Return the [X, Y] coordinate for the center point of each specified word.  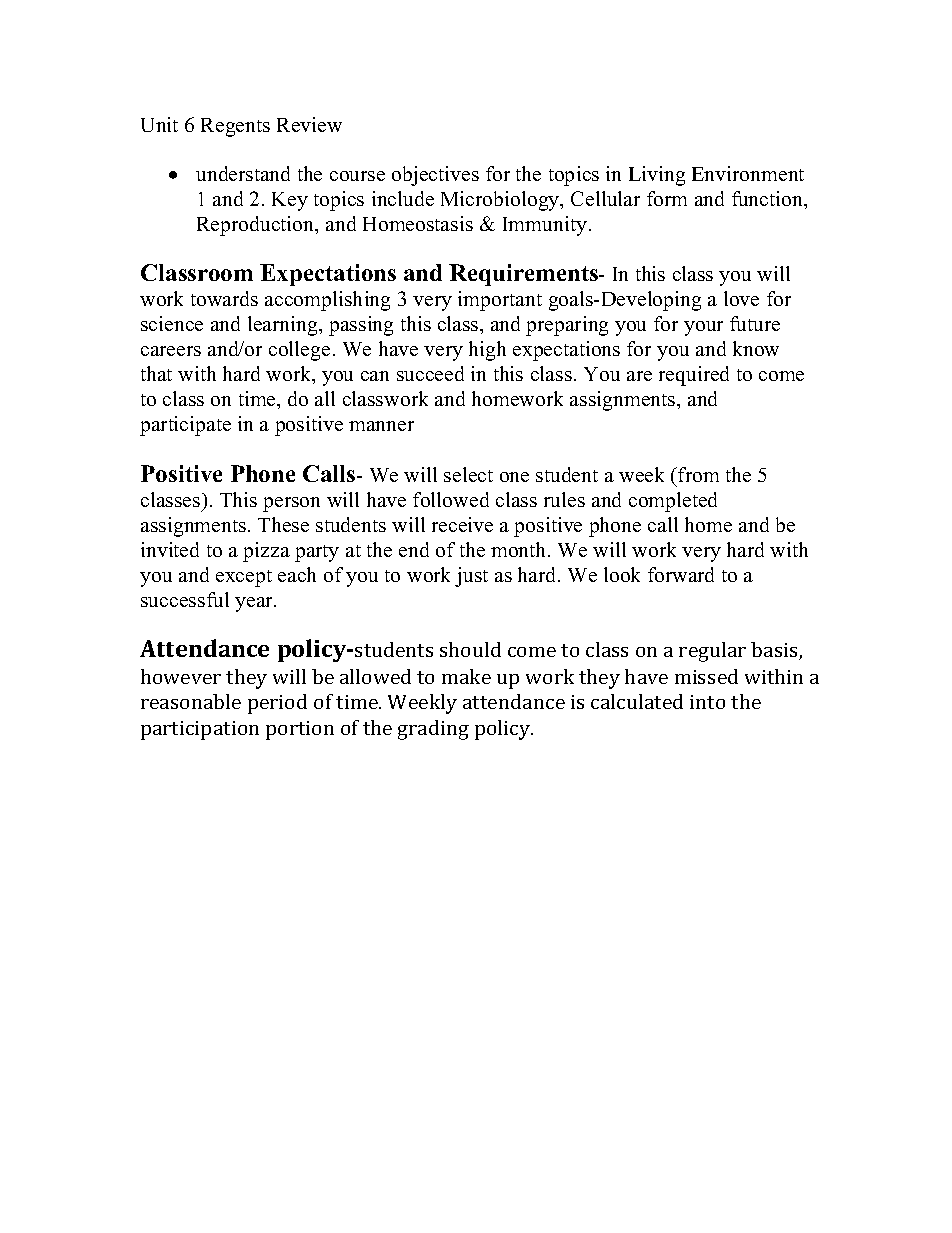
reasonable [191, 701]
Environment [748, 173]
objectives [435, 176]
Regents [235, 127]
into [707, 702]
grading [433, 730]
